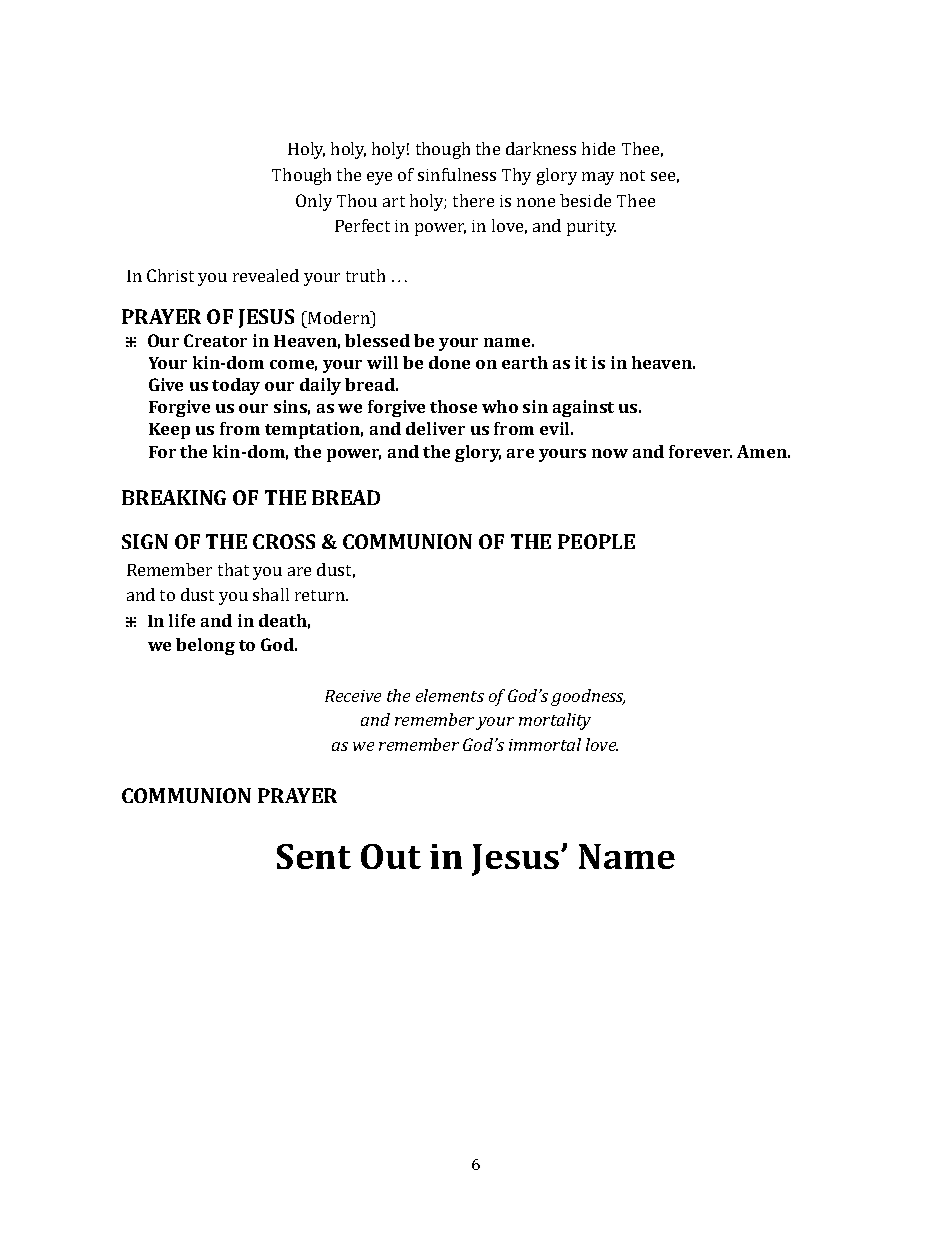 This page has width=952, height=1233. Describe the element at coordinates (321, 595) in the page. I see `return` at that location.
